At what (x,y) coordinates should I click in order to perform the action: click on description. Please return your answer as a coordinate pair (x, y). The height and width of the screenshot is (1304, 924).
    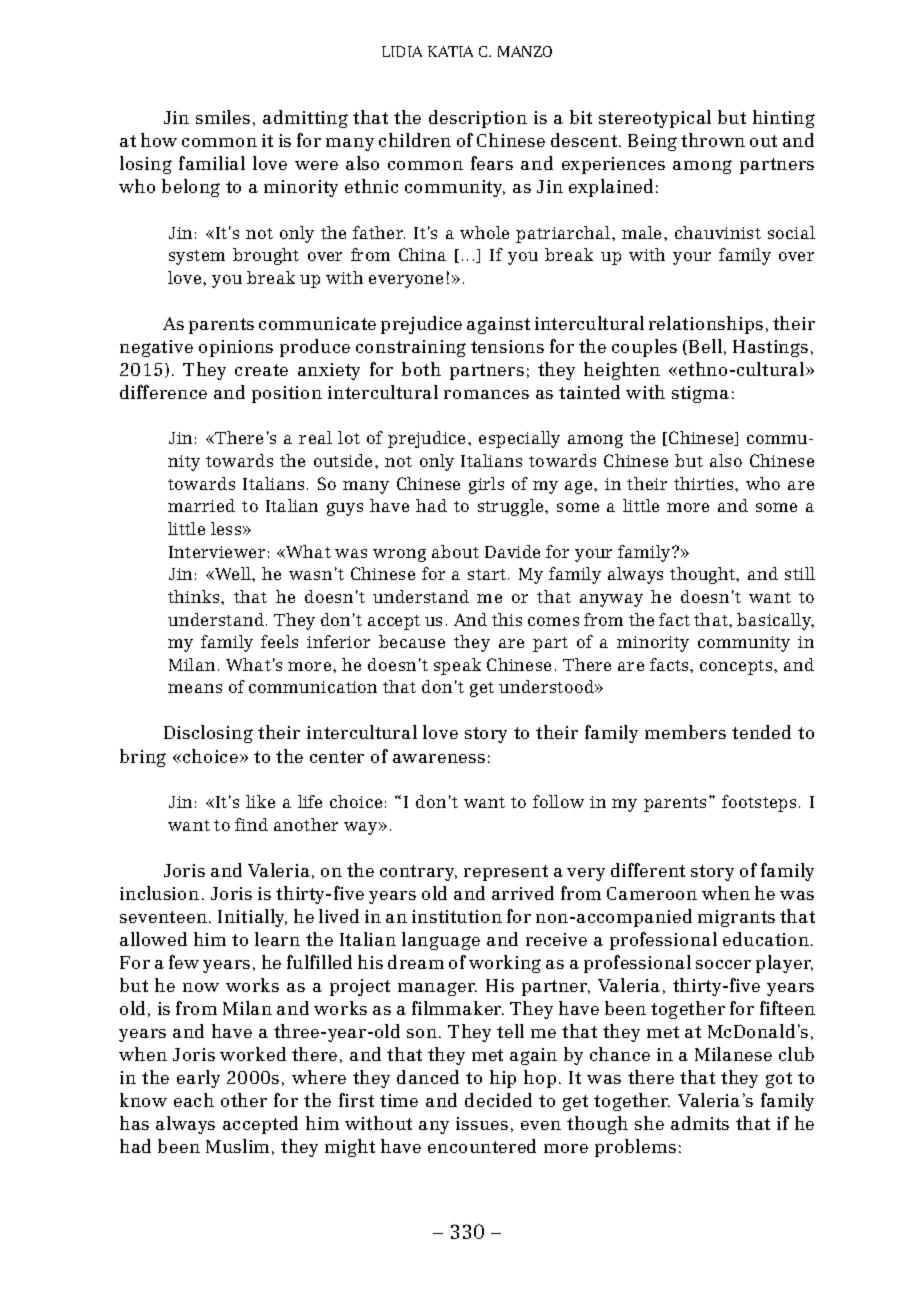
    Looking at the image, I should click on (478, 119).
